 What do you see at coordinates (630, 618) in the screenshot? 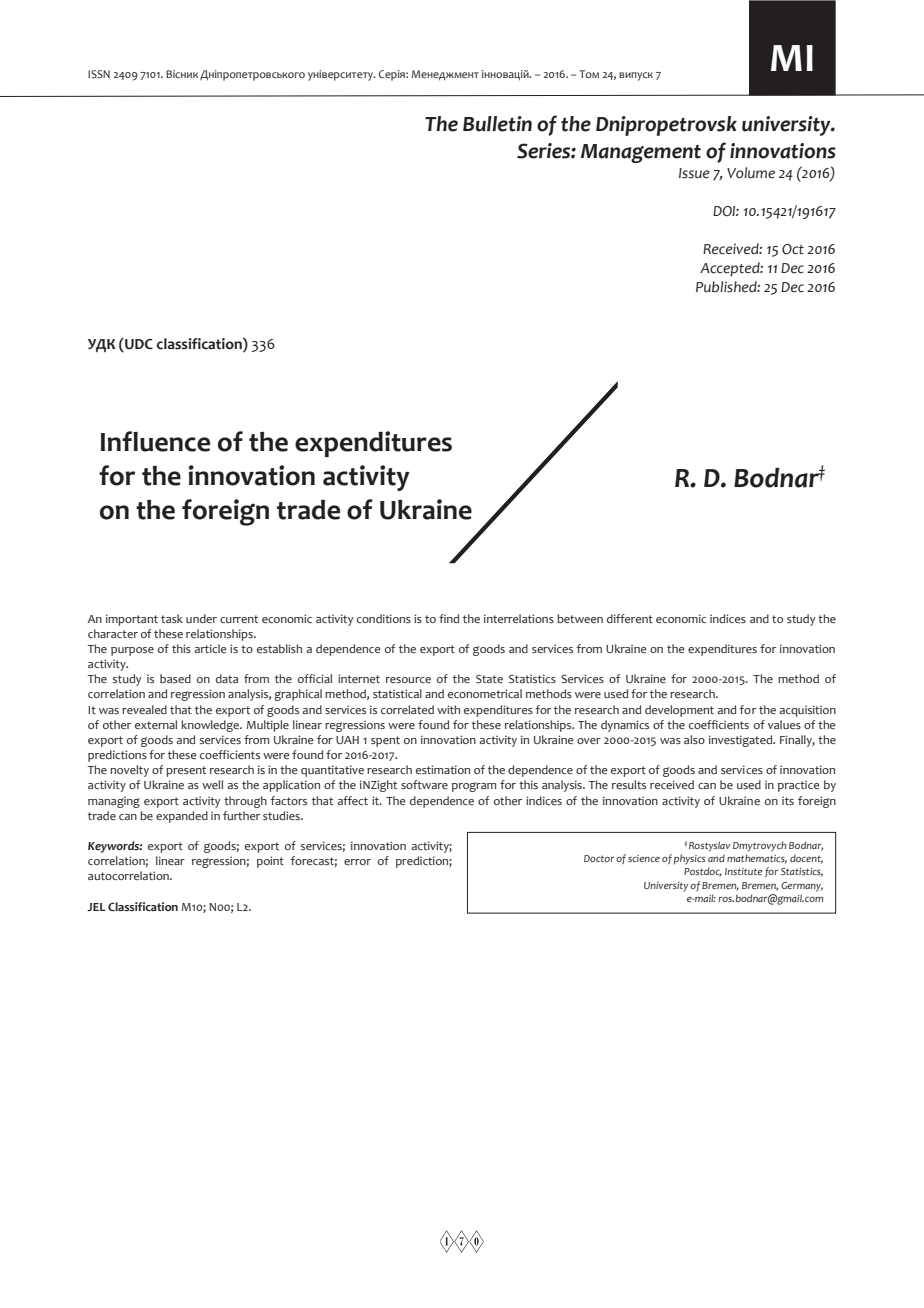
I see `different` at bounding box center [630, 618].
